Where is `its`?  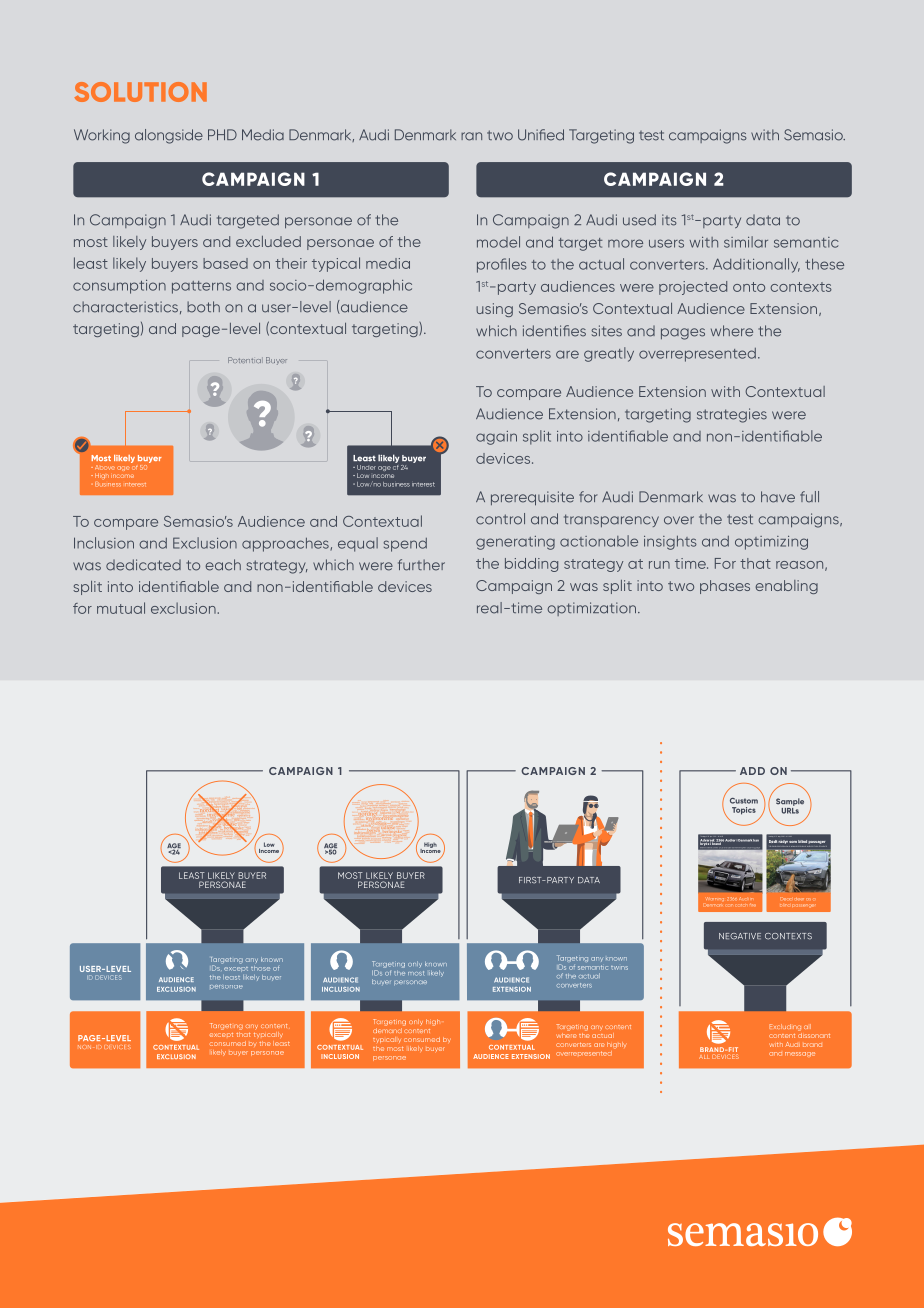
its is located at coordinates (669, 220).
